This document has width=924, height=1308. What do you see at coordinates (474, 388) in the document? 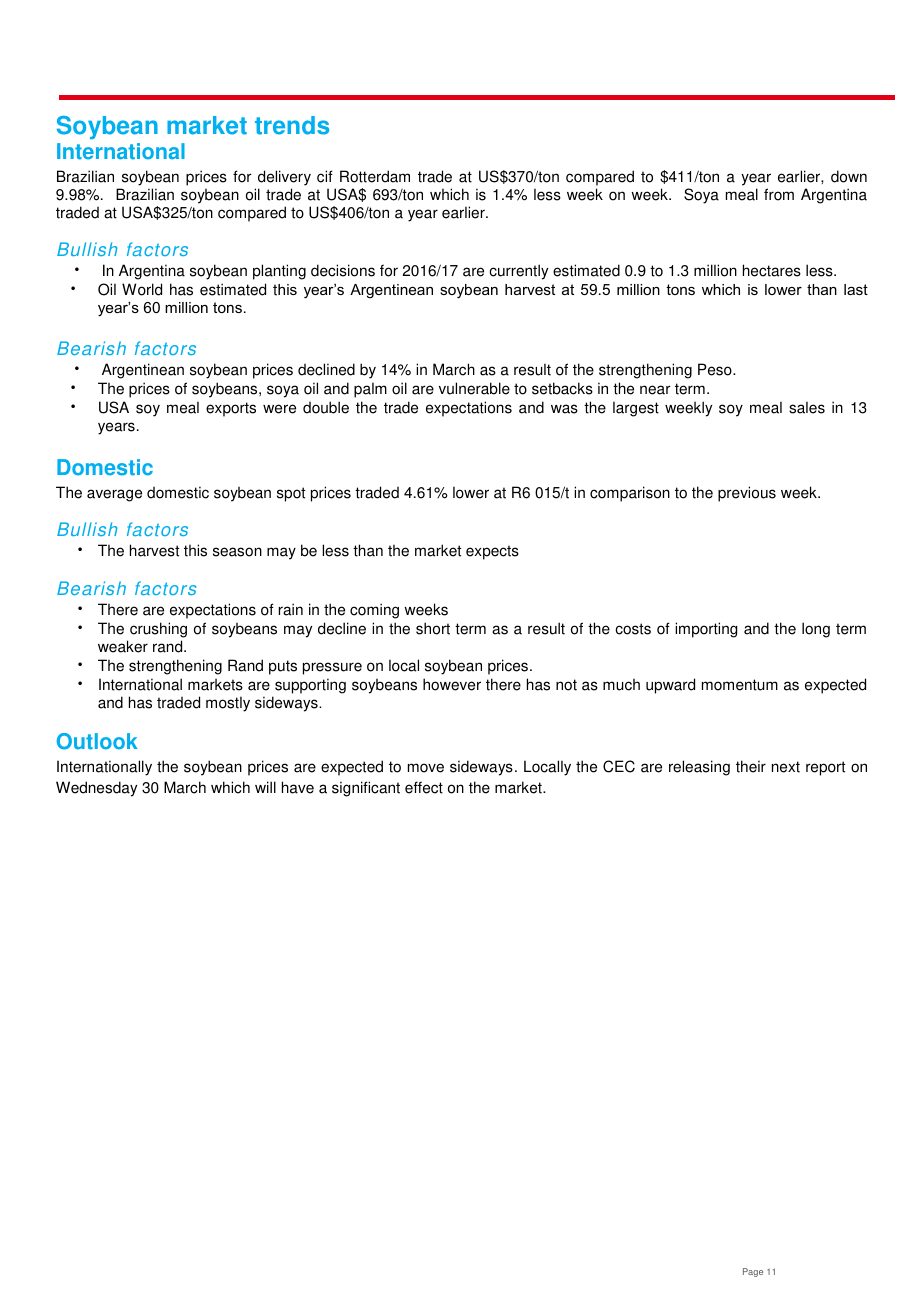
I see `vulnerable` at bounding box center [474, 388].
